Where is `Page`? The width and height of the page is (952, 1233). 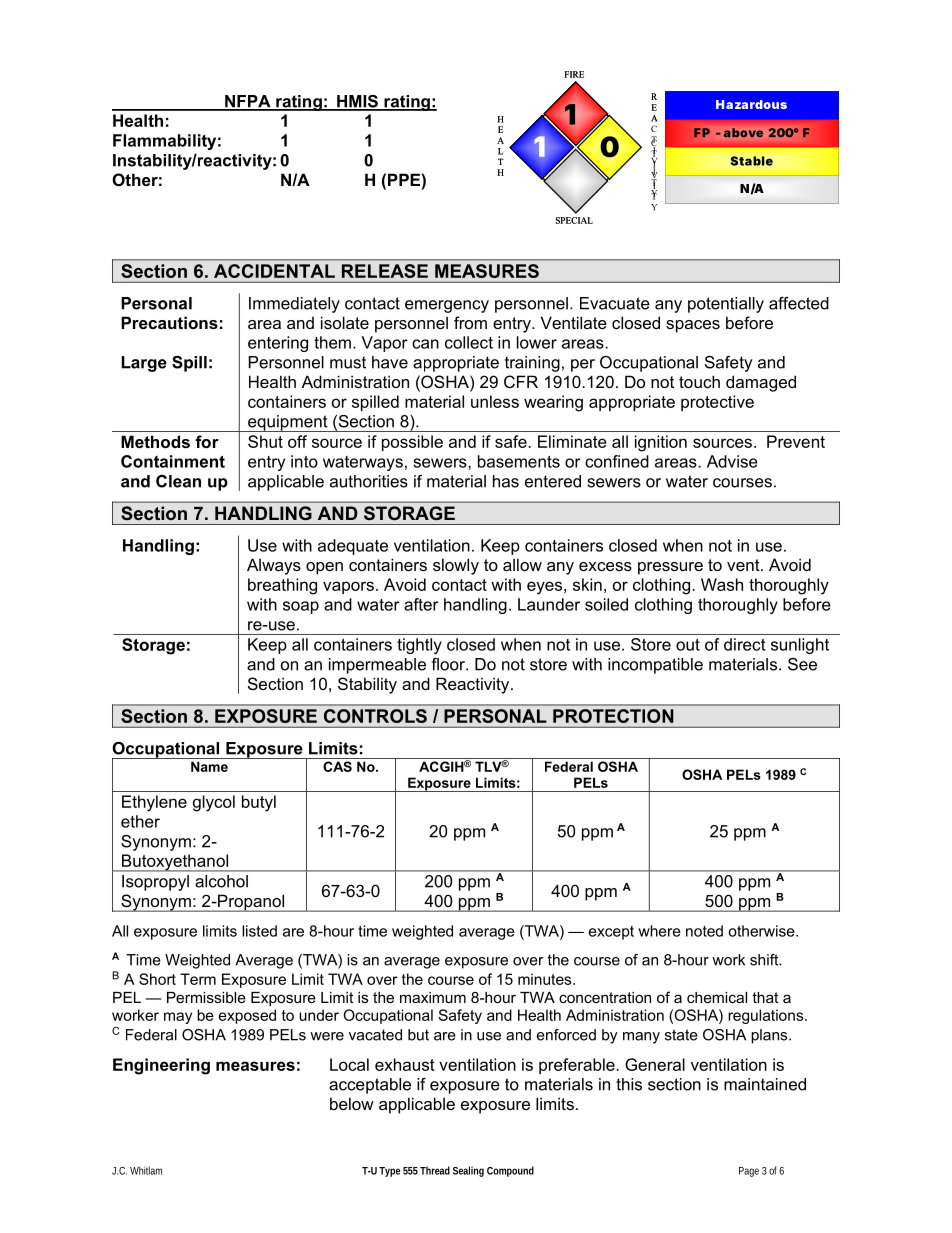 Page is located at coordinates (749, 1172).
